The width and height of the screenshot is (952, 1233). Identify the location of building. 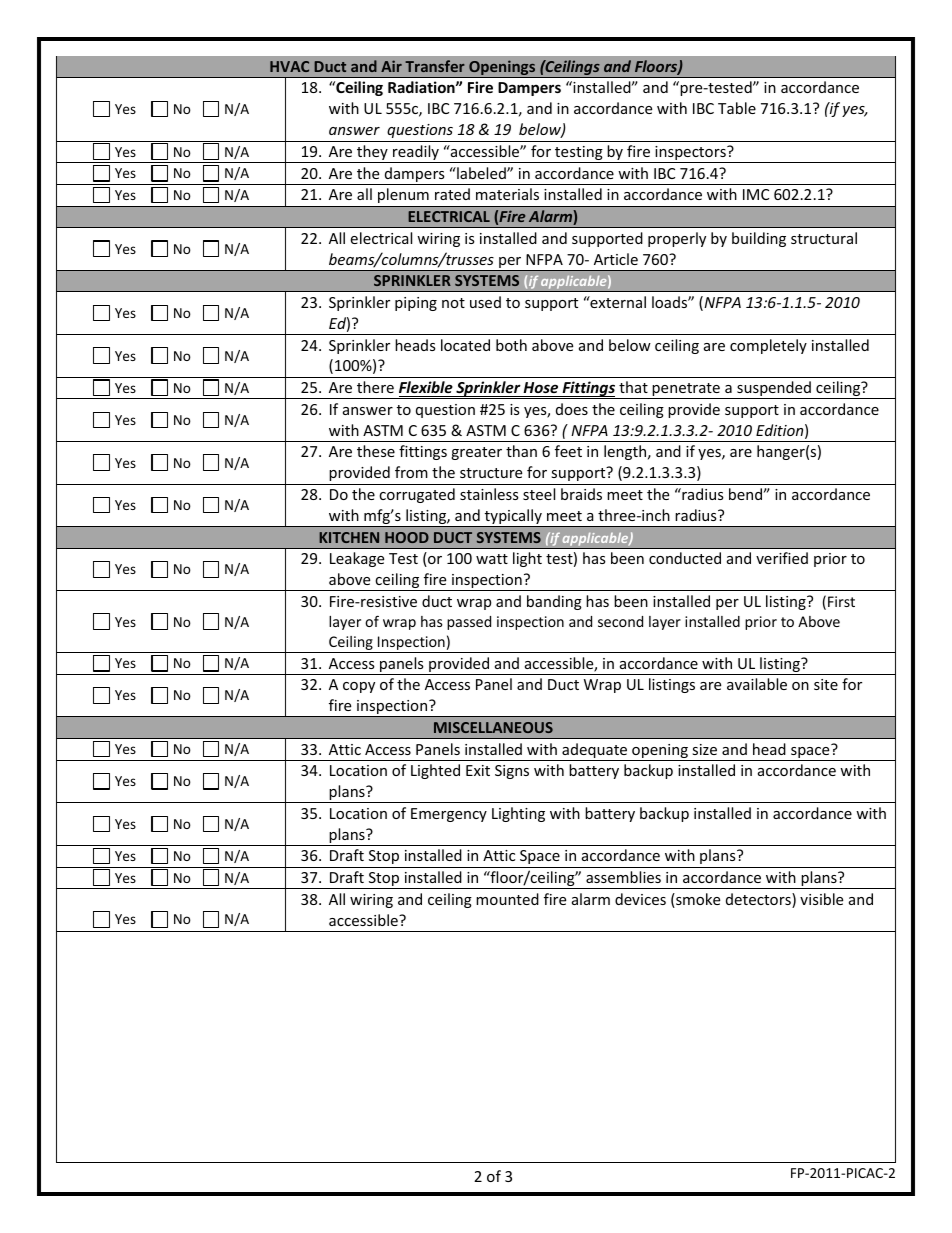
(759, 239).
